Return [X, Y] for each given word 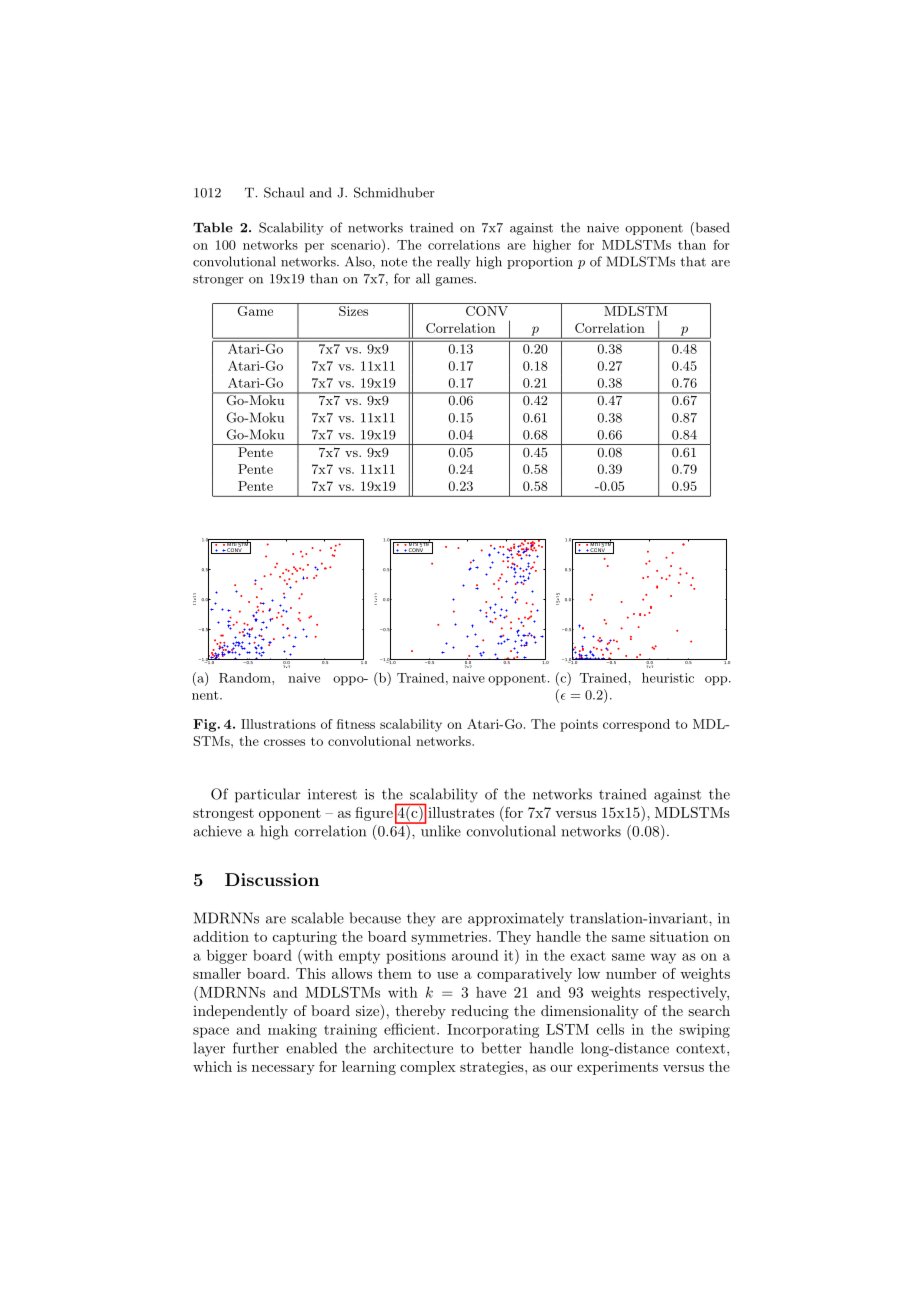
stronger [218, 280]
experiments [617, 1068]
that [693, 261]
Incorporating [493, 1031]
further [256, 1048]
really [454, 262]
